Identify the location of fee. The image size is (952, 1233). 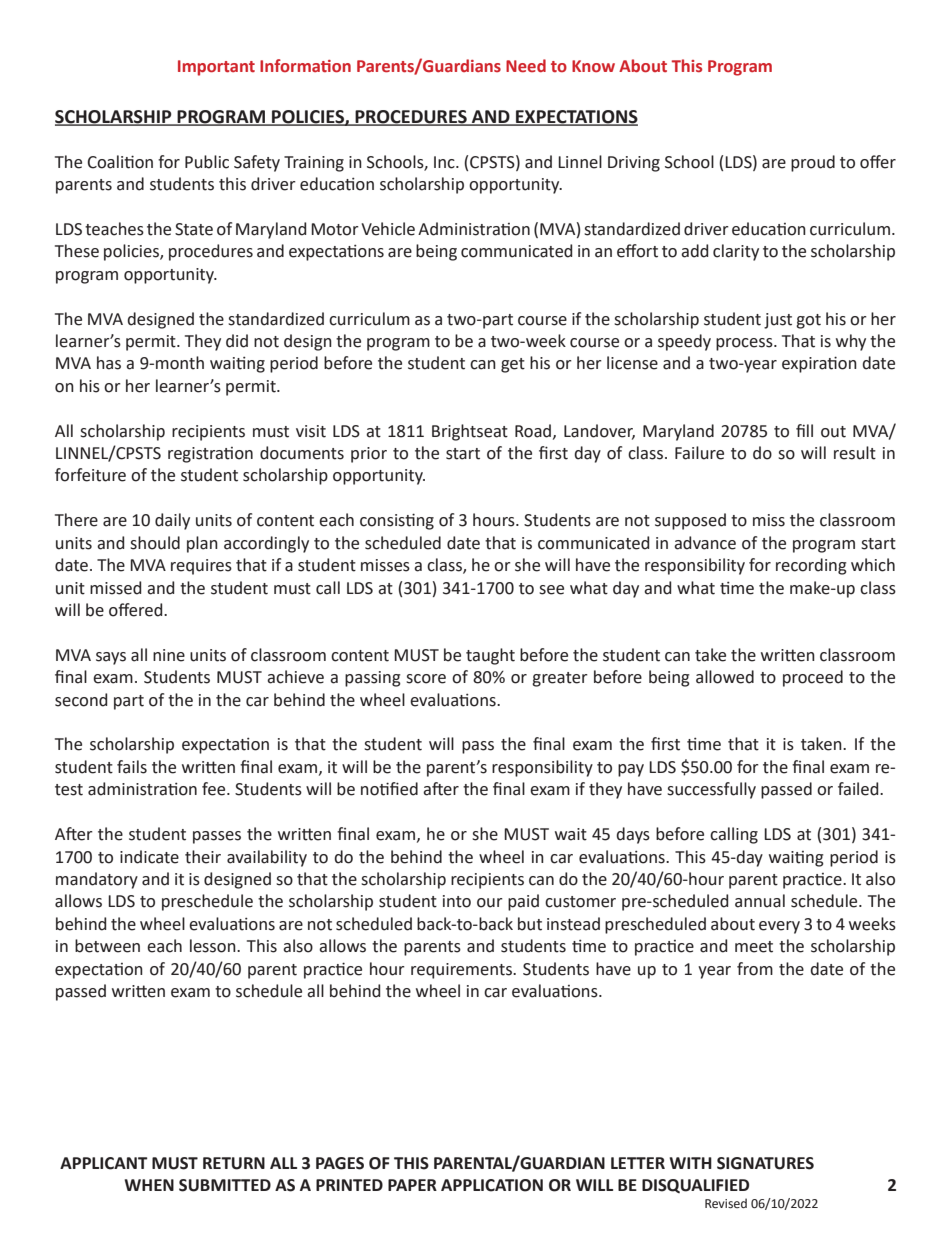
(215, 789).
